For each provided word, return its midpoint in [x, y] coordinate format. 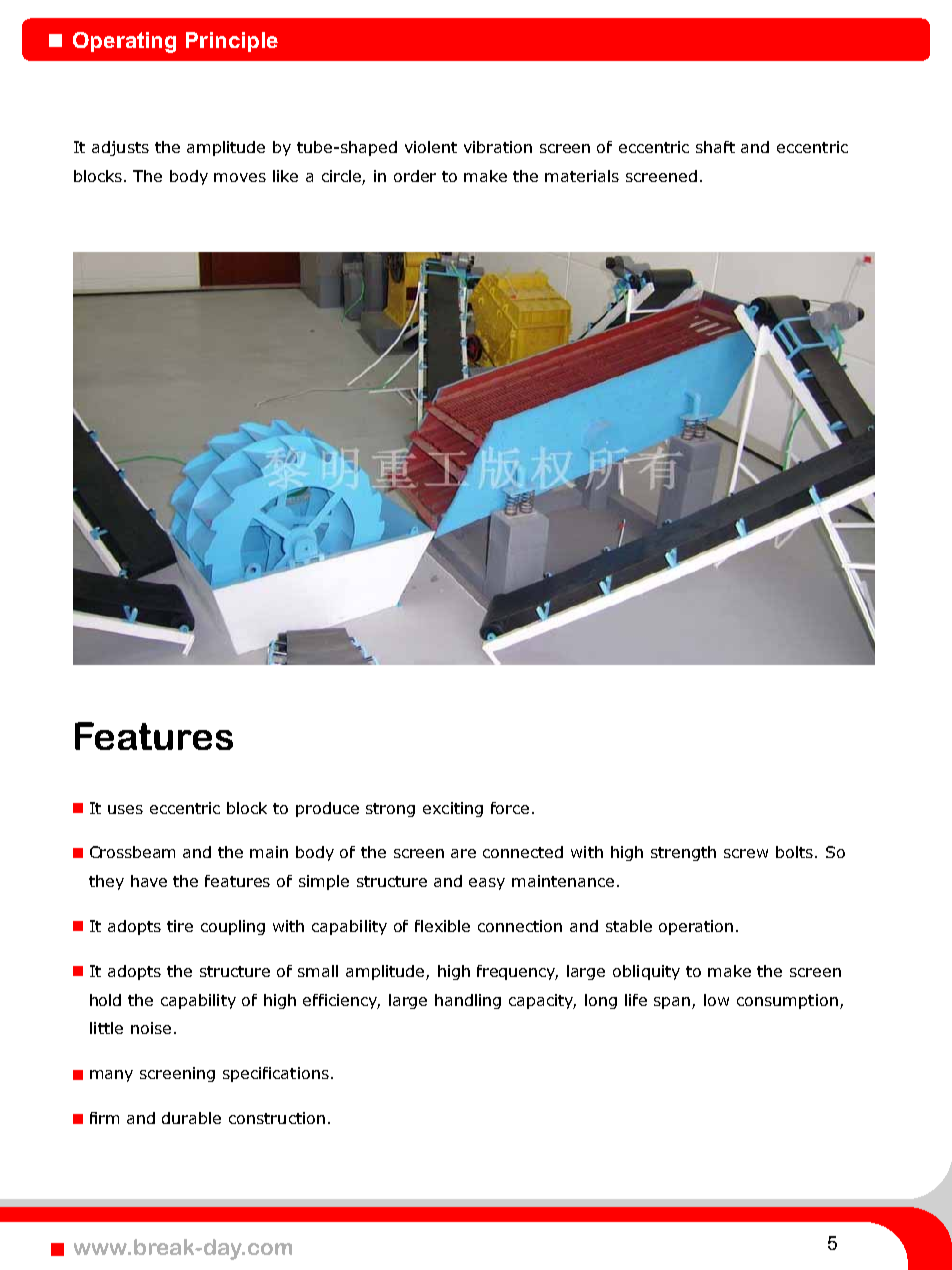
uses [125, 809]
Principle [232, 42]
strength [683, 853]
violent [431, 147]
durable [191, 1118]
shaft [715, 147]
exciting [453, 809]
